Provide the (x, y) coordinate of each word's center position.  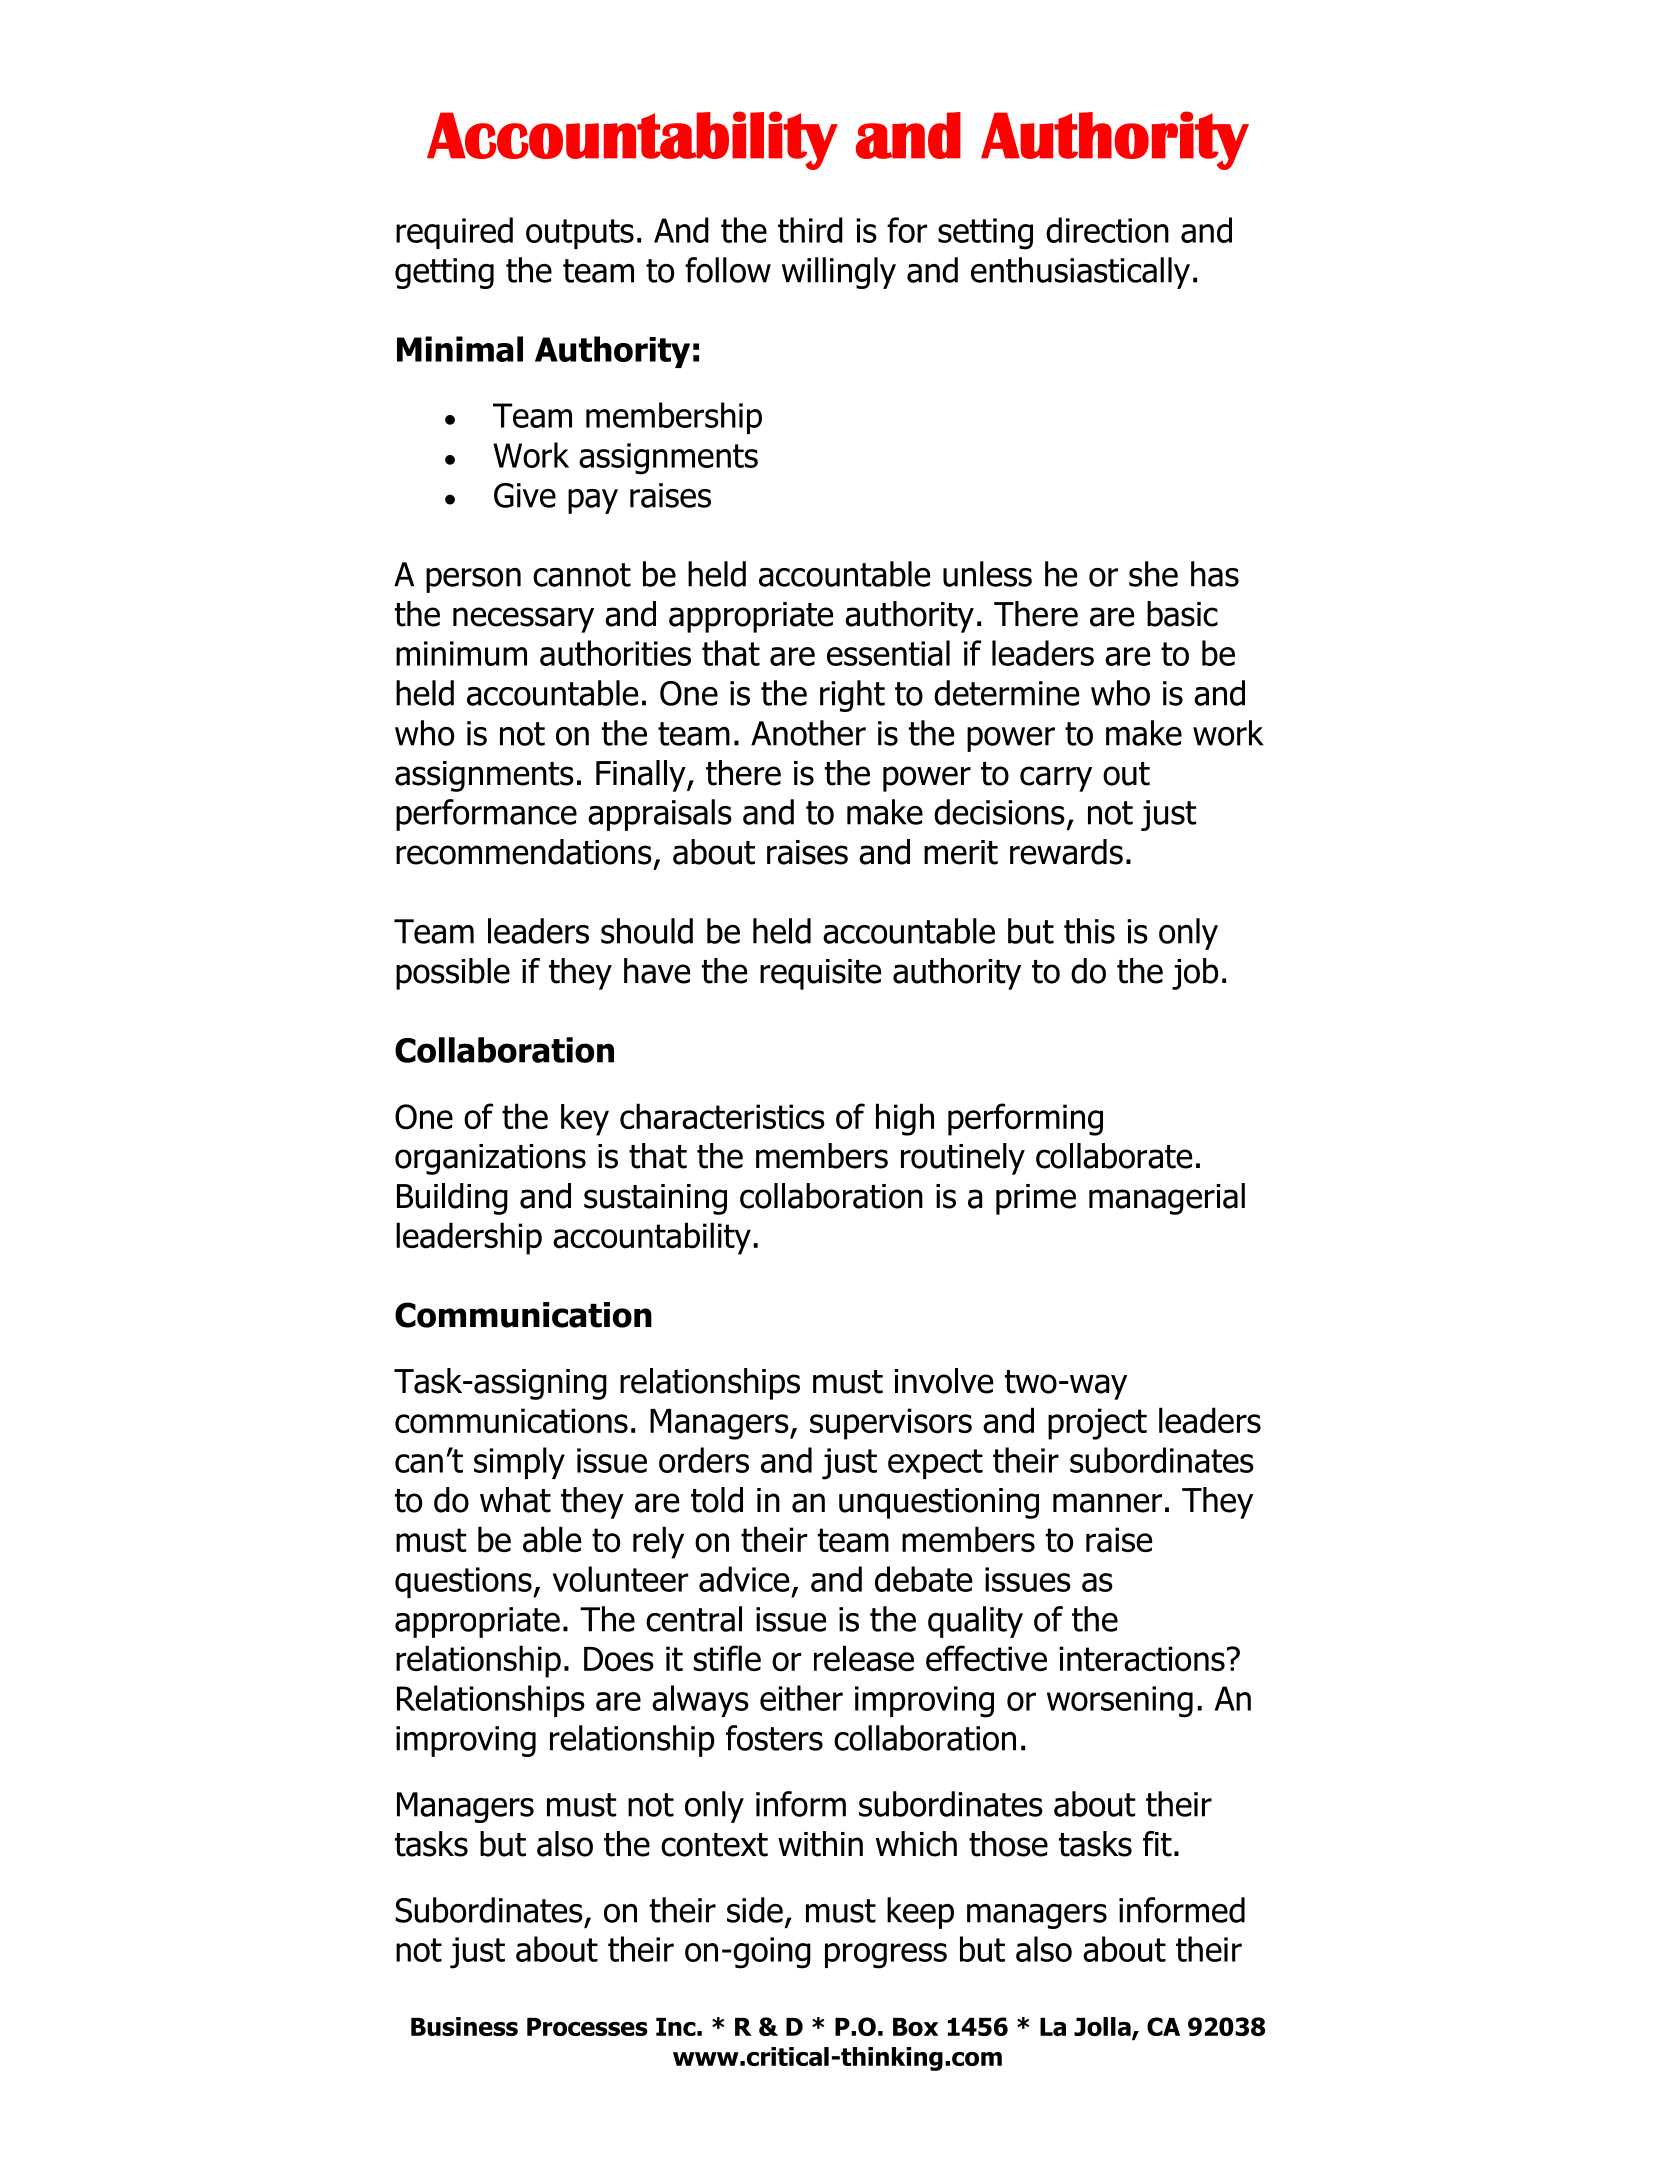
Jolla (1103, 2028)
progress (886, 1956)
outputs (580, 234)
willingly (839, 273)
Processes (587, 2027)
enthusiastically (1080, 273)
